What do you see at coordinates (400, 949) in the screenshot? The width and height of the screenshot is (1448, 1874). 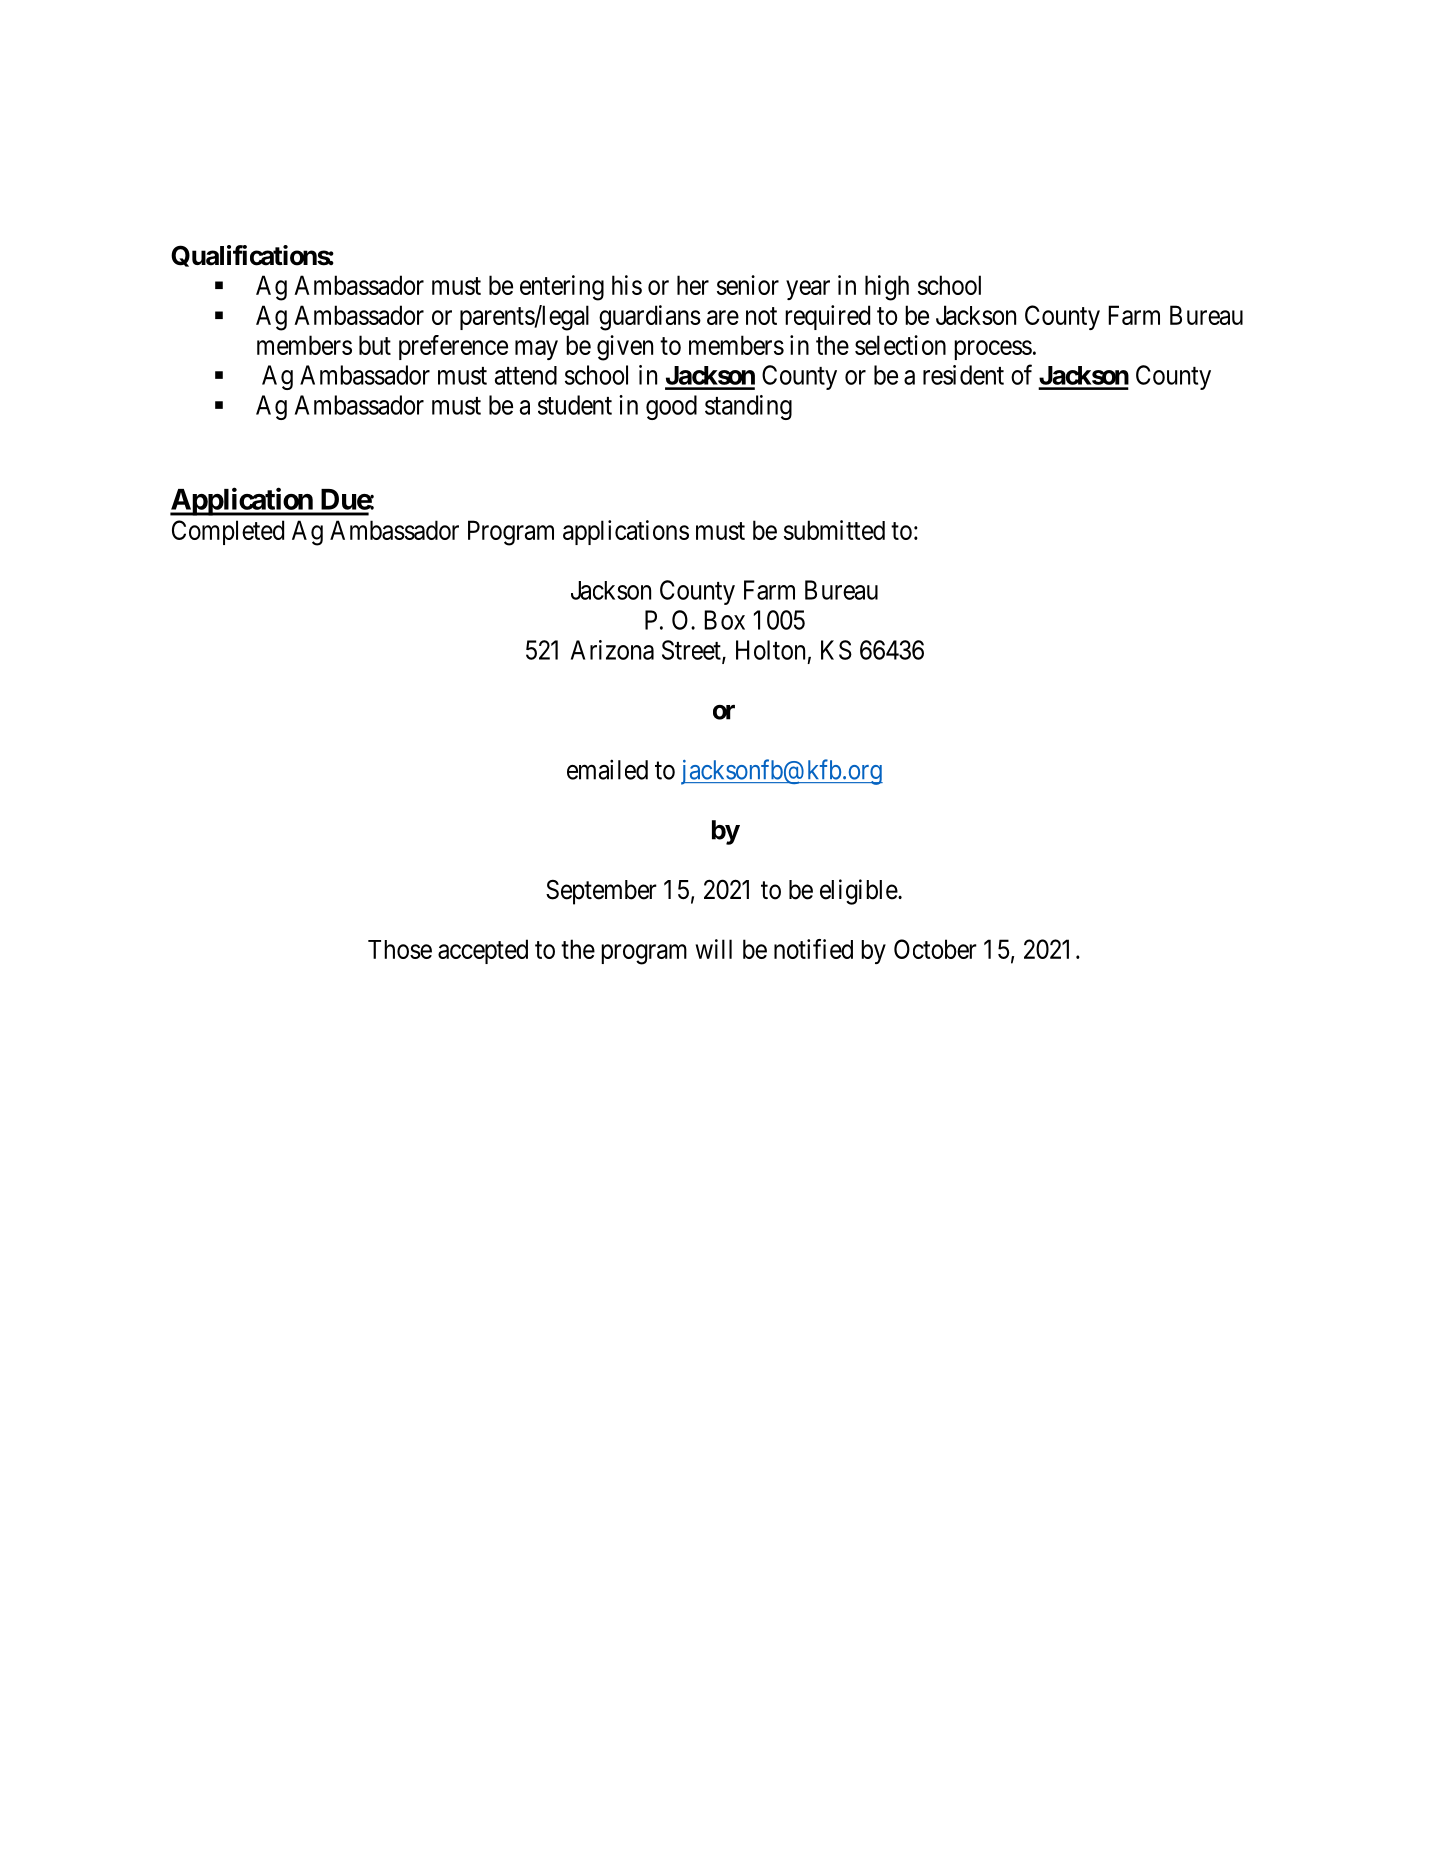 I see `Those` at bounding box center [400, 949].
